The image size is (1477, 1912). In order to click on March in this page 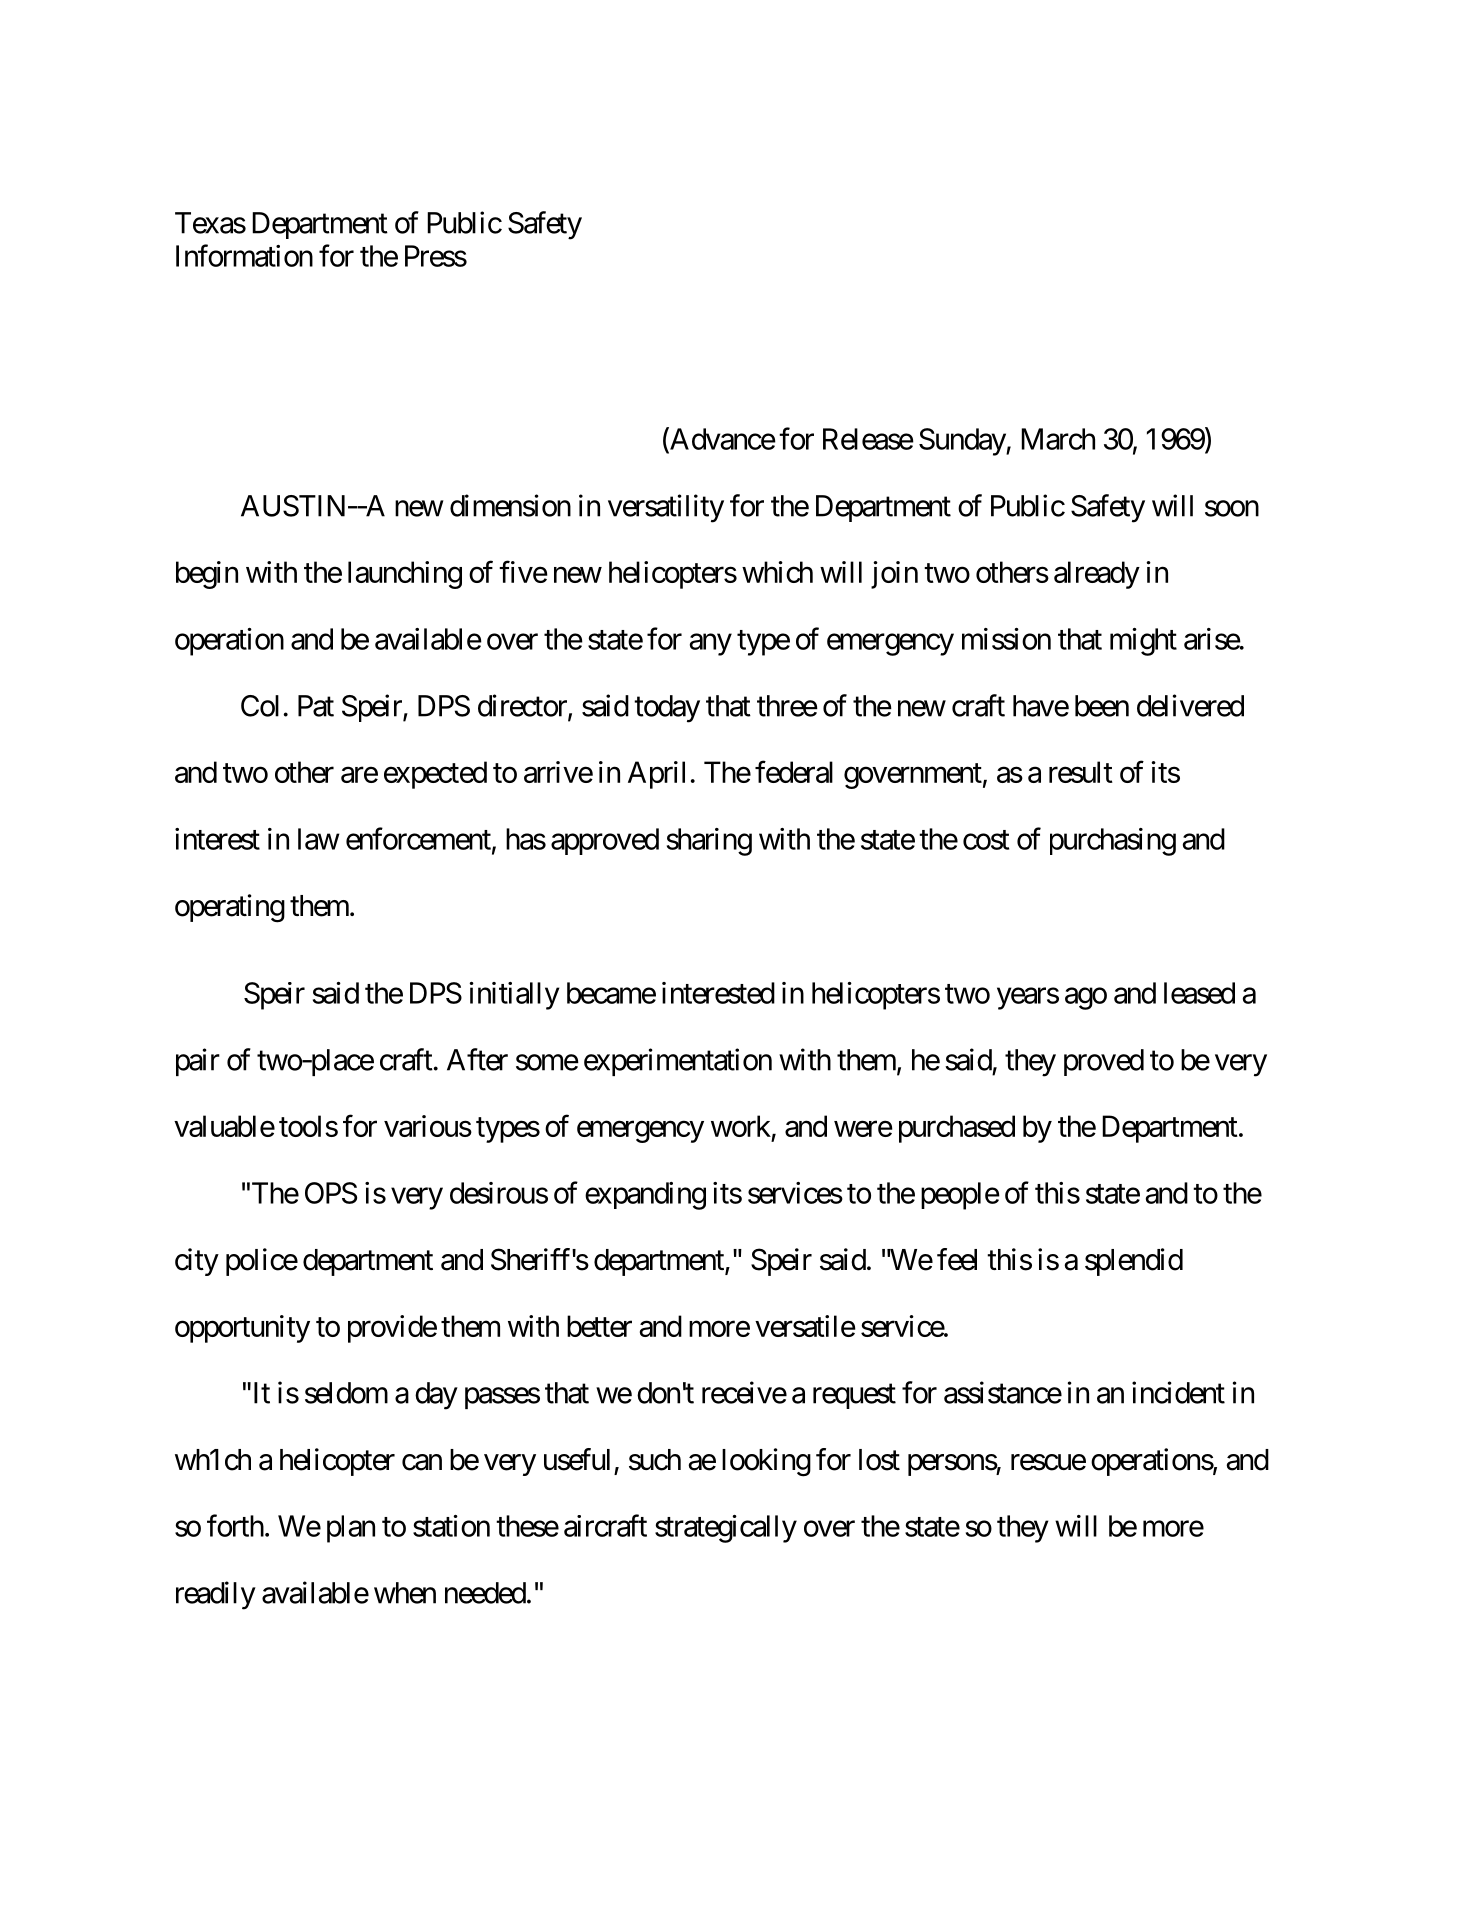, I will do `click(1058, 439)`.
